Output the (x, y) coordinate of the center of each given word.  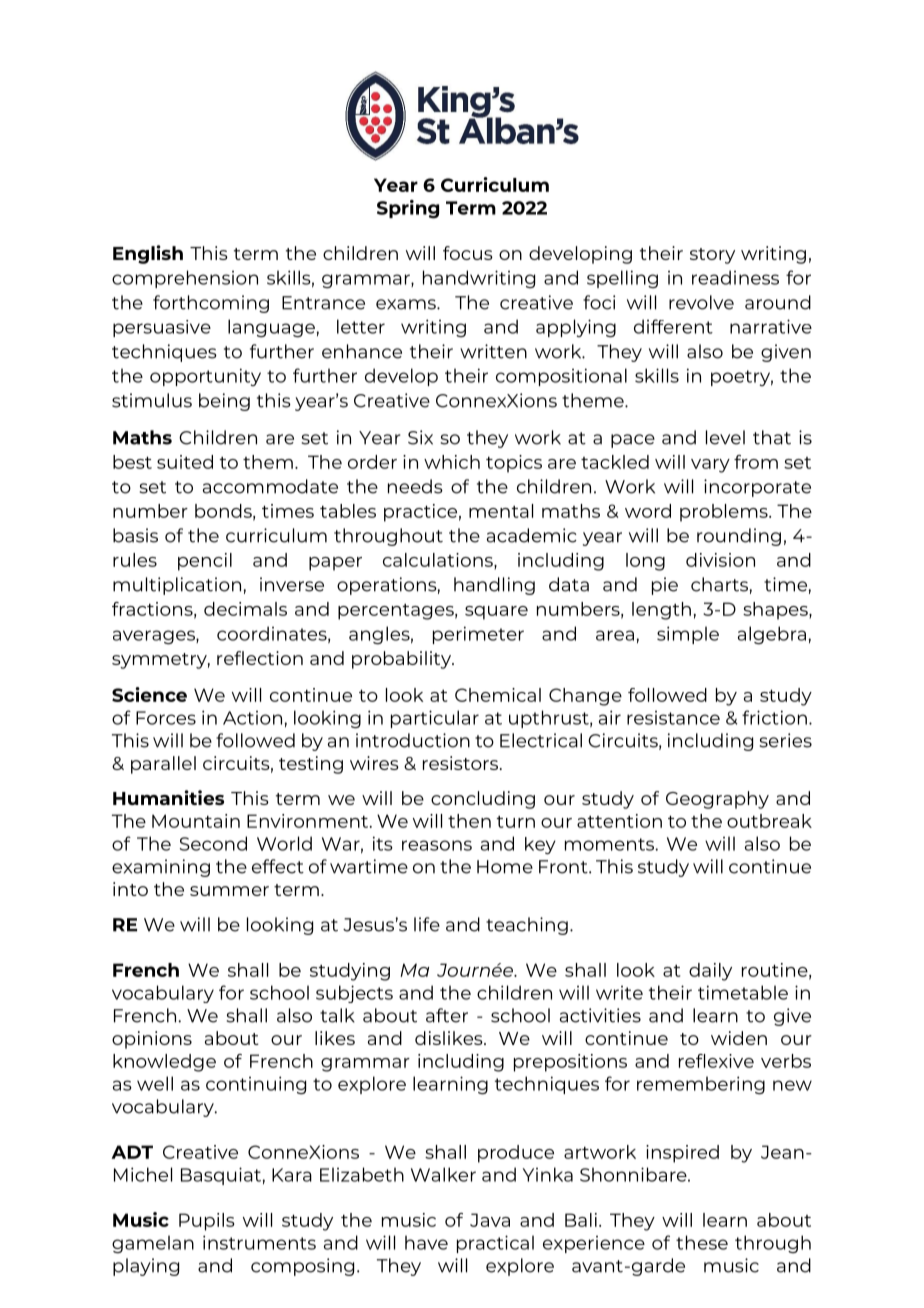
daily (710, 972)
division (720, 560)
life (427, 924)
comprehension (185, 279)
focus (468, 253)
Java (490, 1220)
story (712, 256)
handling (494, 586)
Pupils (207, 1222)
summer (229, 891)
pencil (205, 562)
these (702, 1242)
